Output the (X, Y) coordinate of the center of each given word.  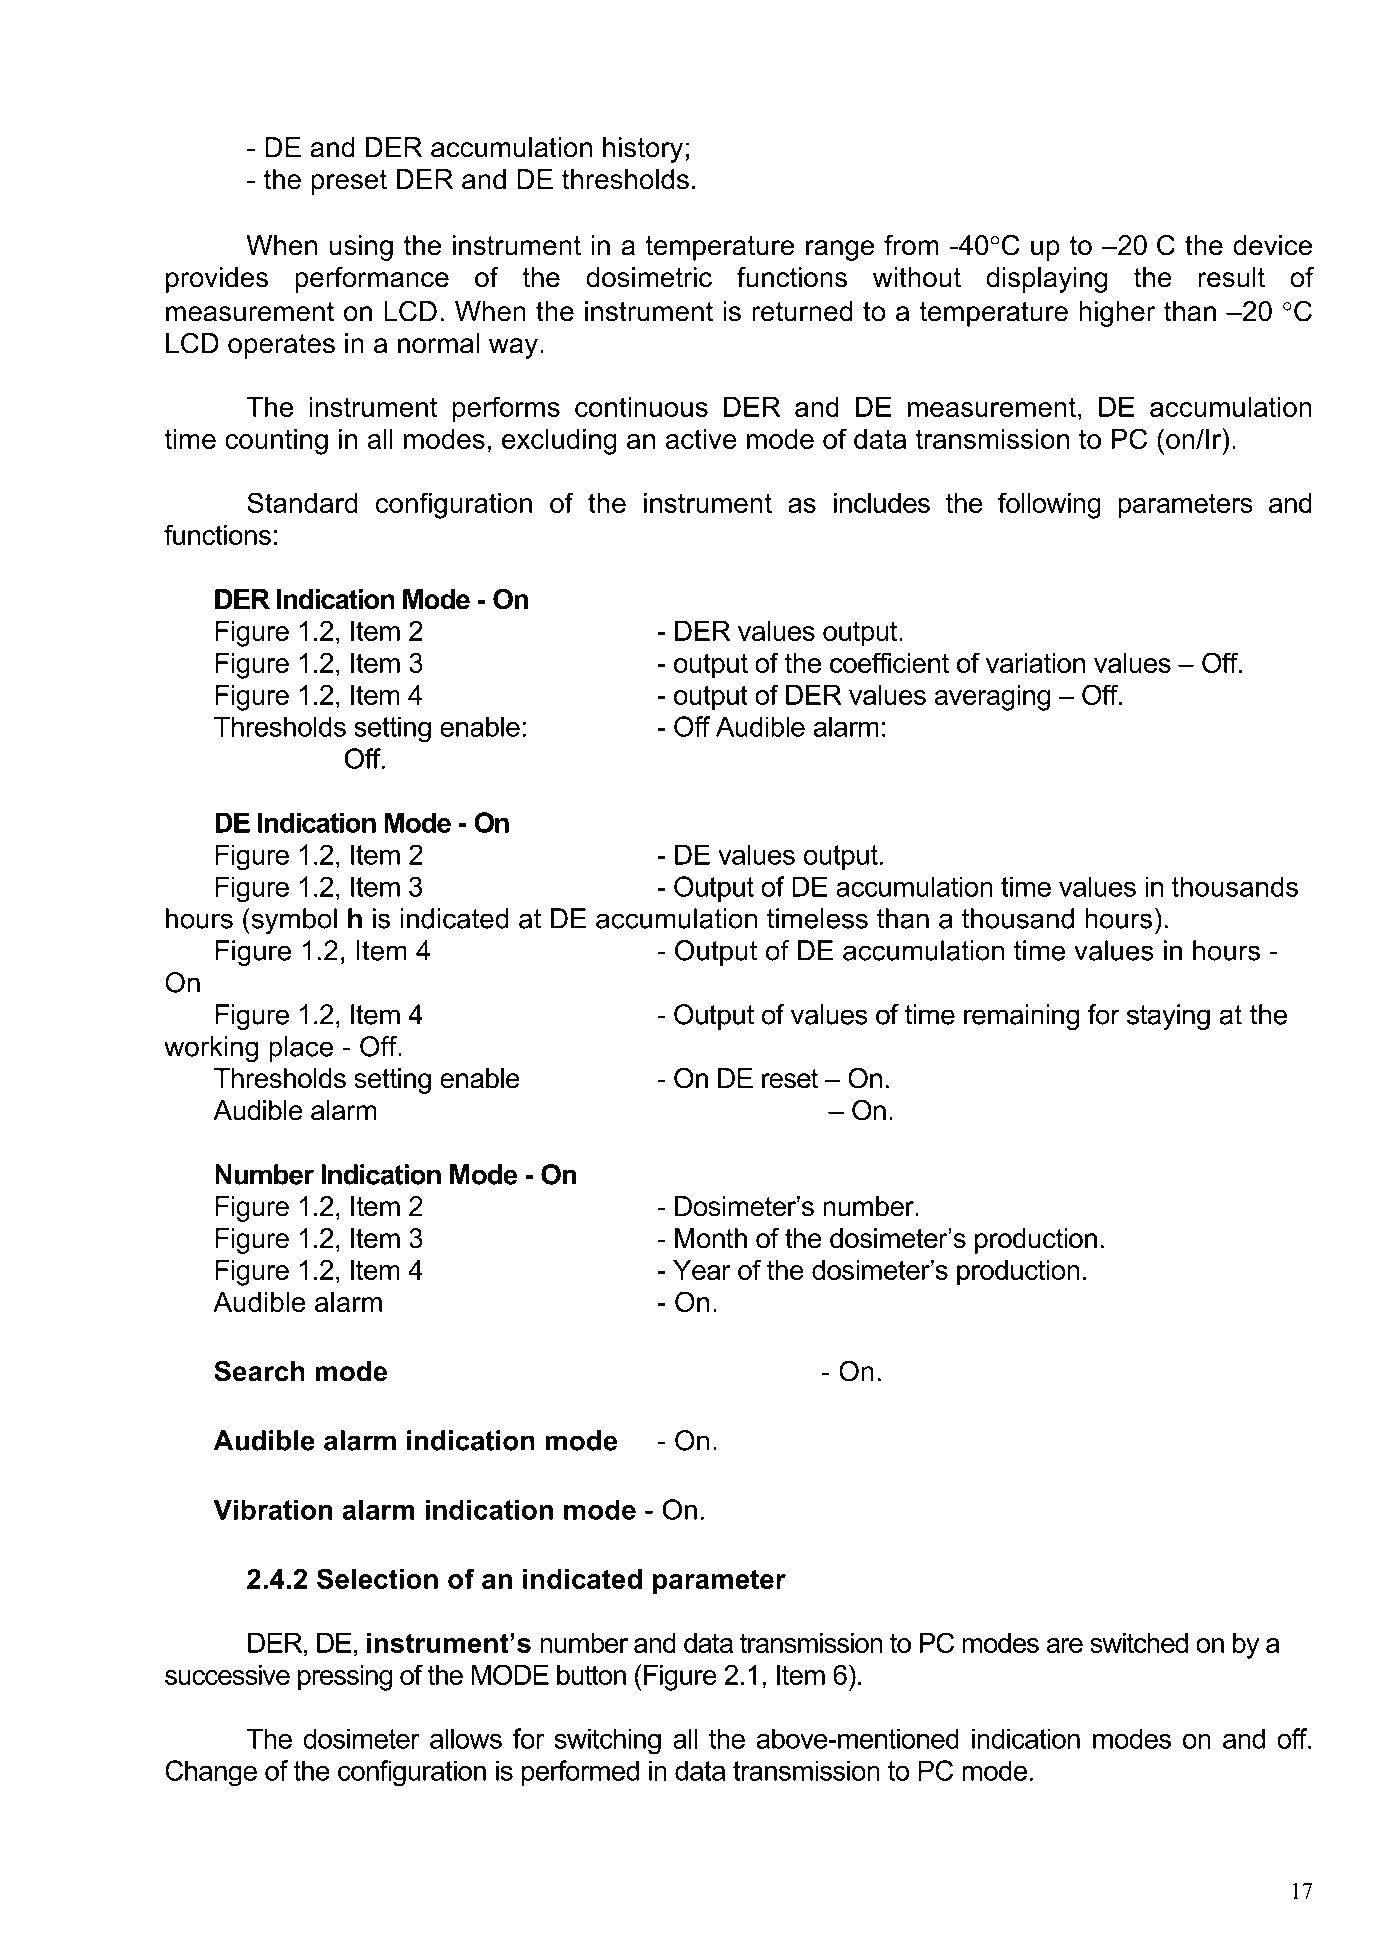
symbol (293, 921)
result (1232, 277)
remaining (1021, 1017)
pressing (345, 1678)
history (643, 150)
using (361, 248)
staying (1168, 1017)
